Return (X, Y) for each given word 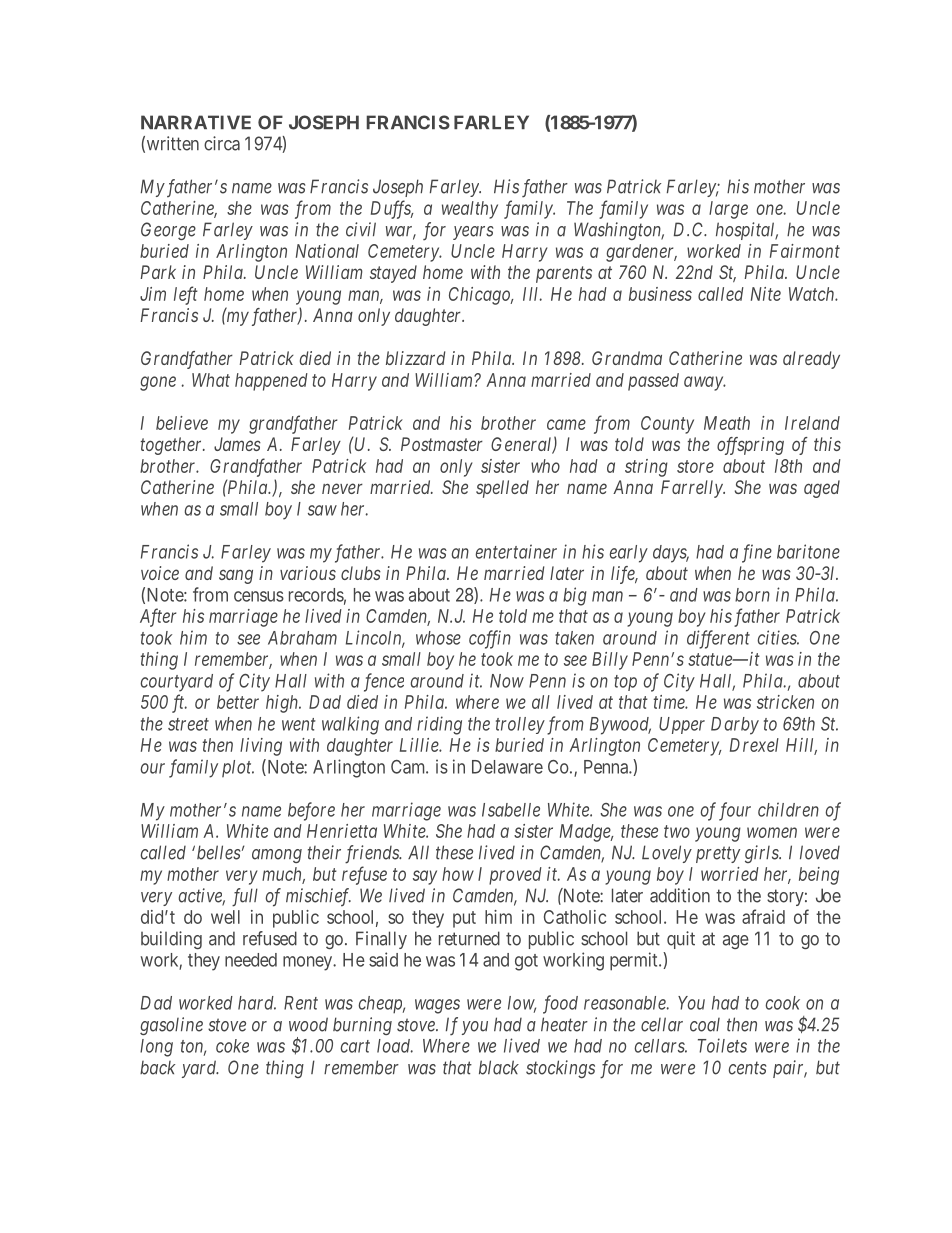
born (752, 595)
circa (222, 143)
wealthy (470, 210)
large (728, 210)
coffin (490, 639)
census (259, 596)
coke (232, 1046)
